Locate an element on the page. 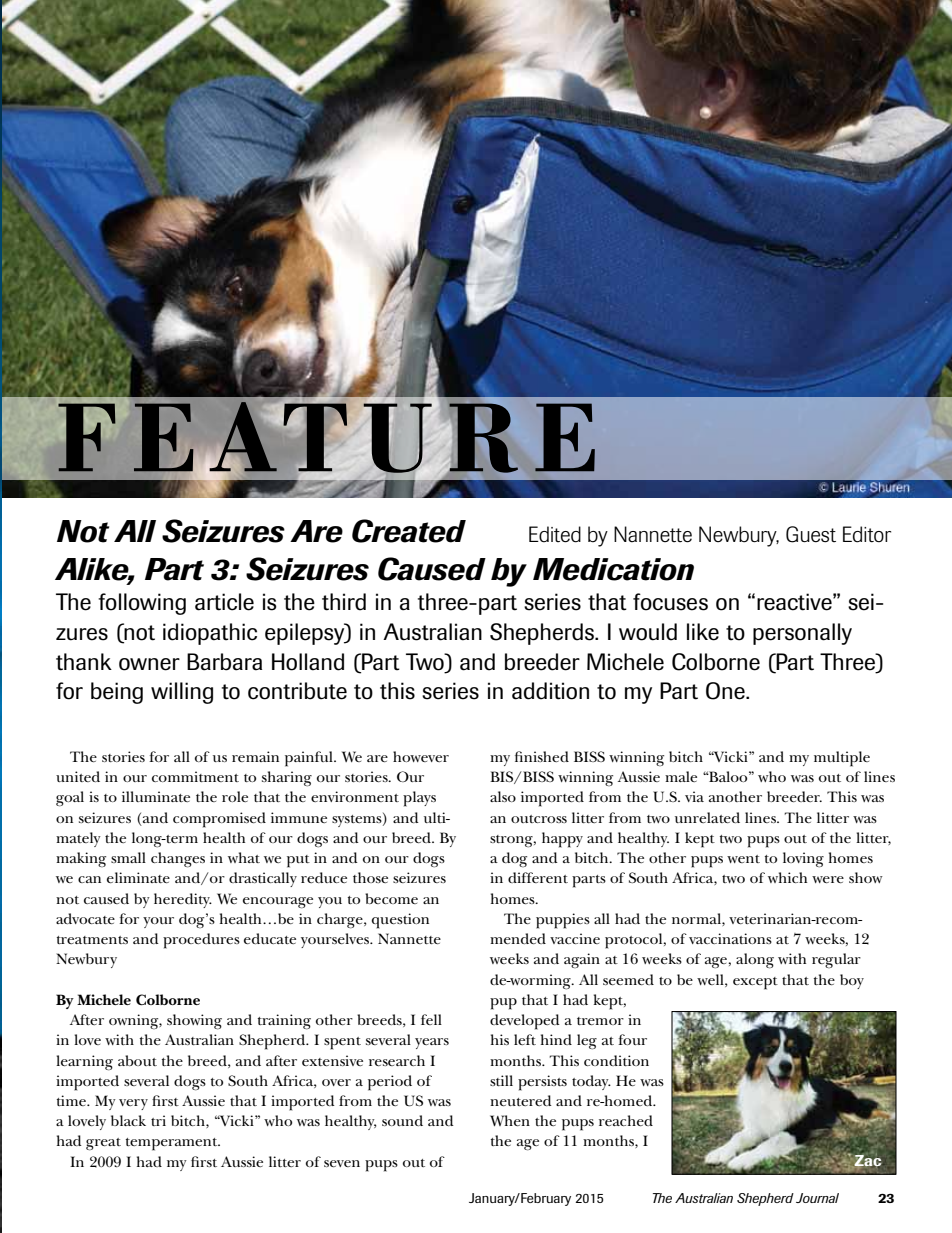  temperament is located at coordinates (173, 1144).
